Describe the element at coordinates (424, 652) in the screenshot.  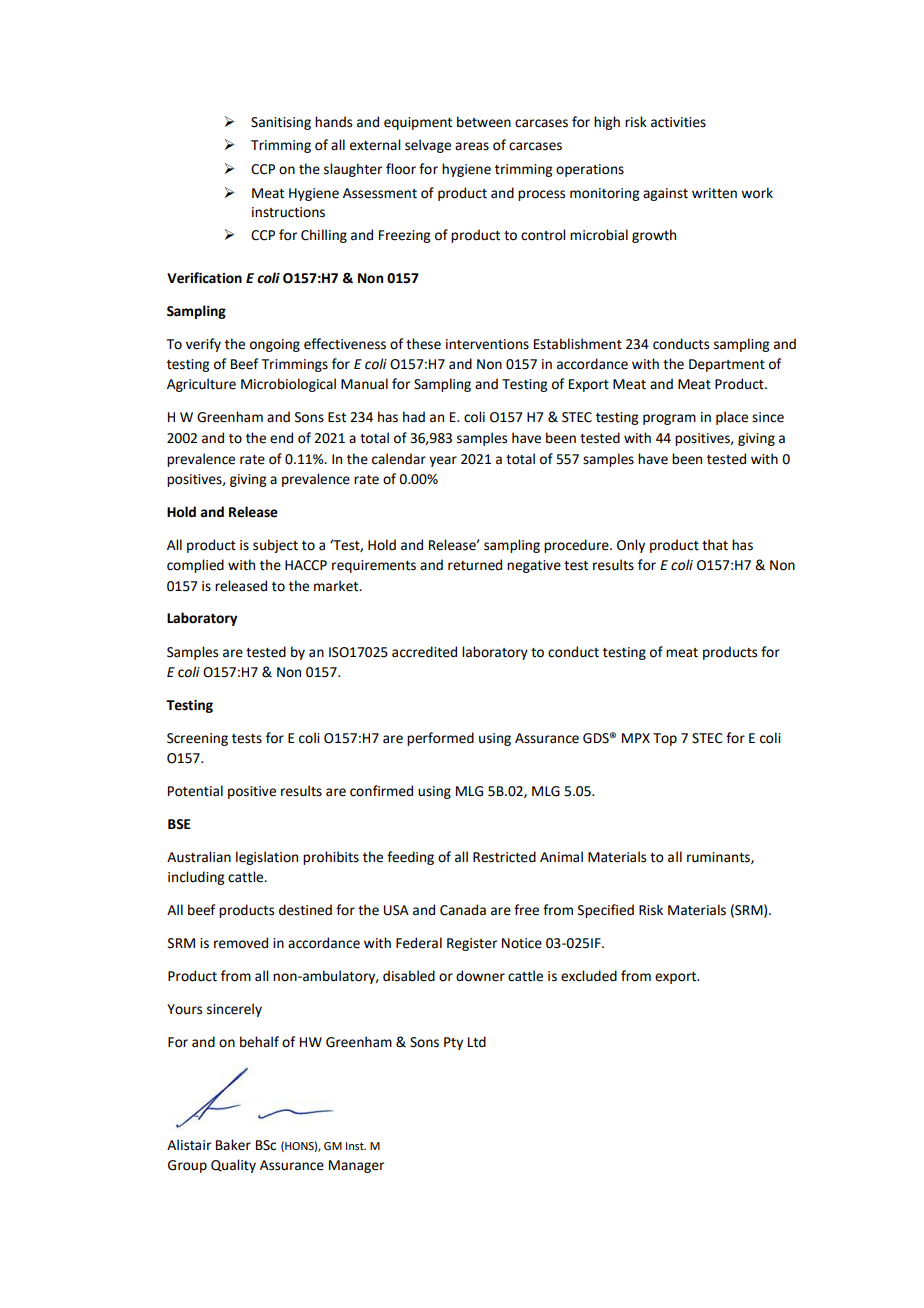
I see `accredited` at that location.
